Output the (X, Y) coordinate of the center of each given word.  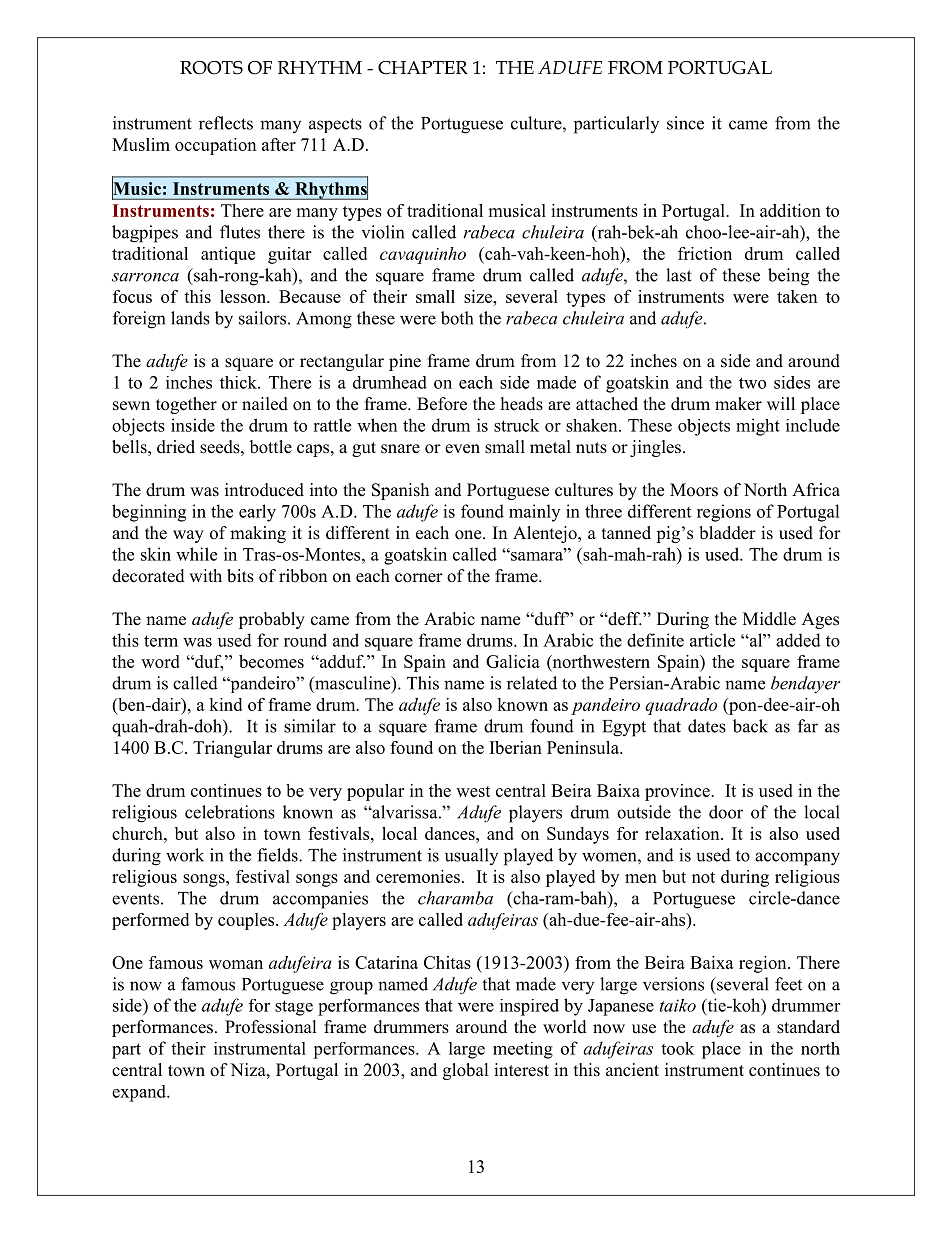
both (457, 318)
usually (471, 856)
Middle (769, 619)
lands (190, 318)
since (685, 123)
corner (419, 578)
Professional (271, 1027)
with (205, 575)
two (752, 383)
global (466, 1071)
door (726, 812)
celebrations (230, 812)
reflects (226, 123)
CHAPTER (423, 68)
